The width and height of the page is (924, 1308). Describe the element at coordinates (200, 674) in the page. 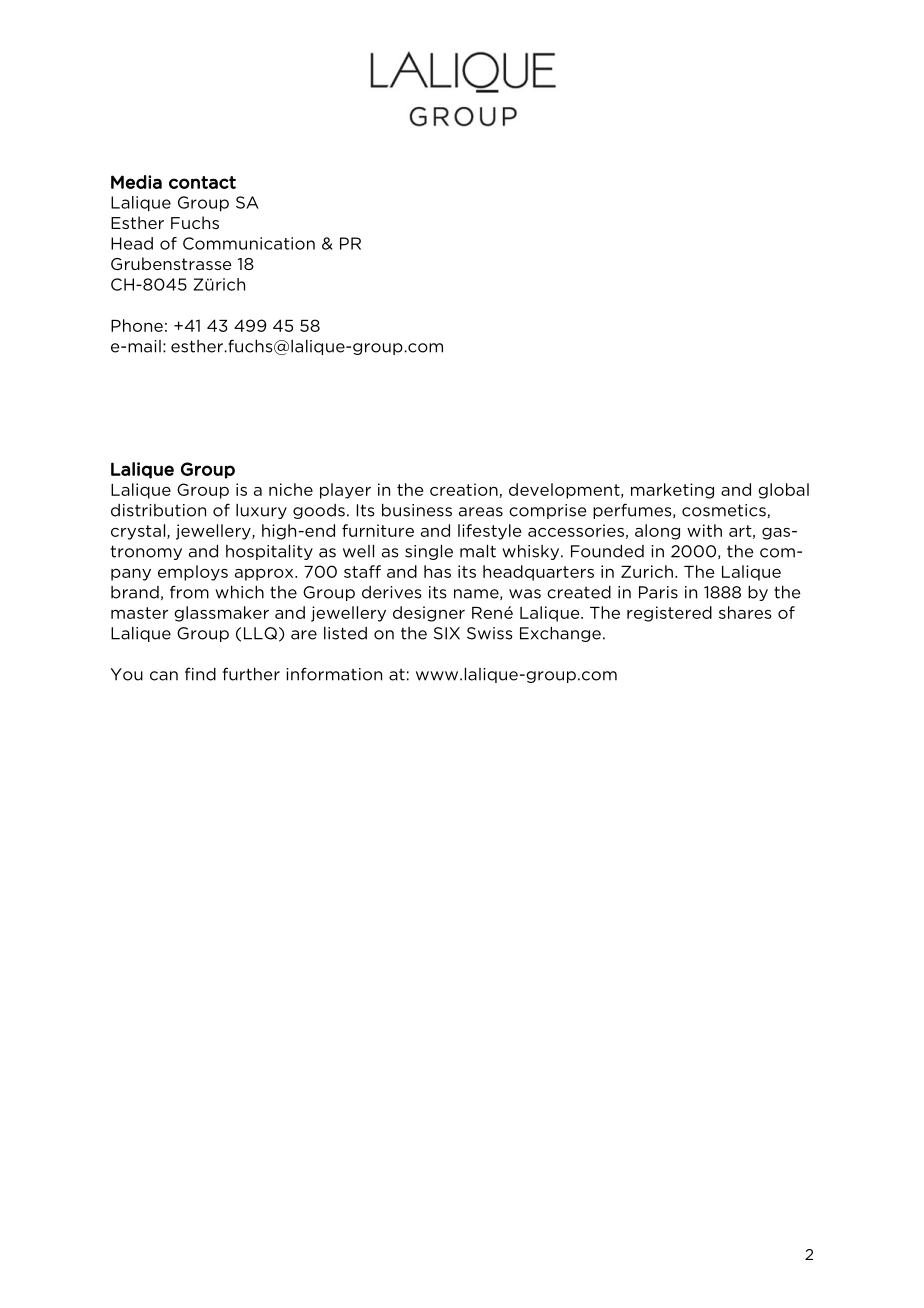

I see `find` at that location.
